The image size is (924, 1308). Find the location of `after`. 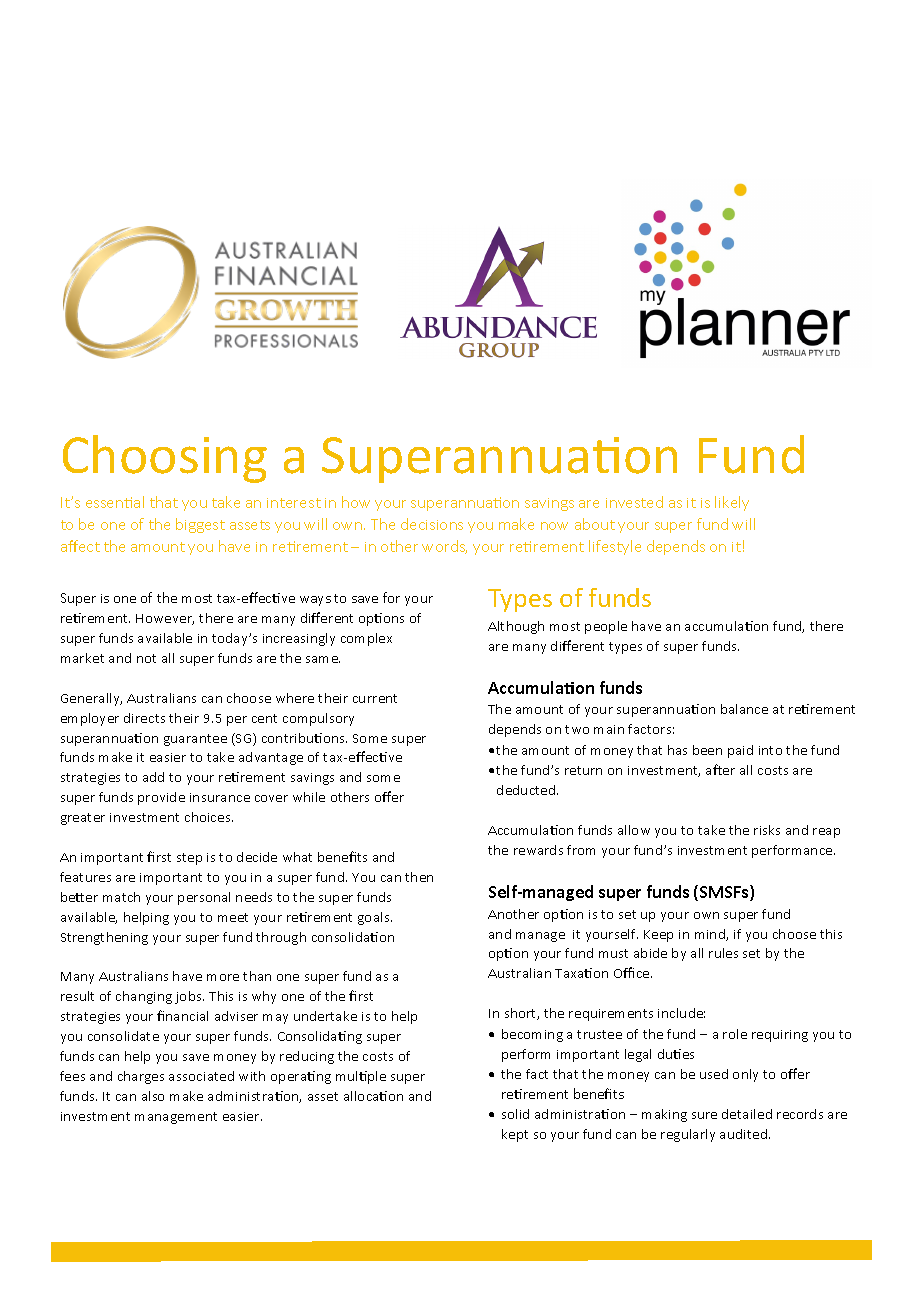

after is located at coordinates (720, 769).
